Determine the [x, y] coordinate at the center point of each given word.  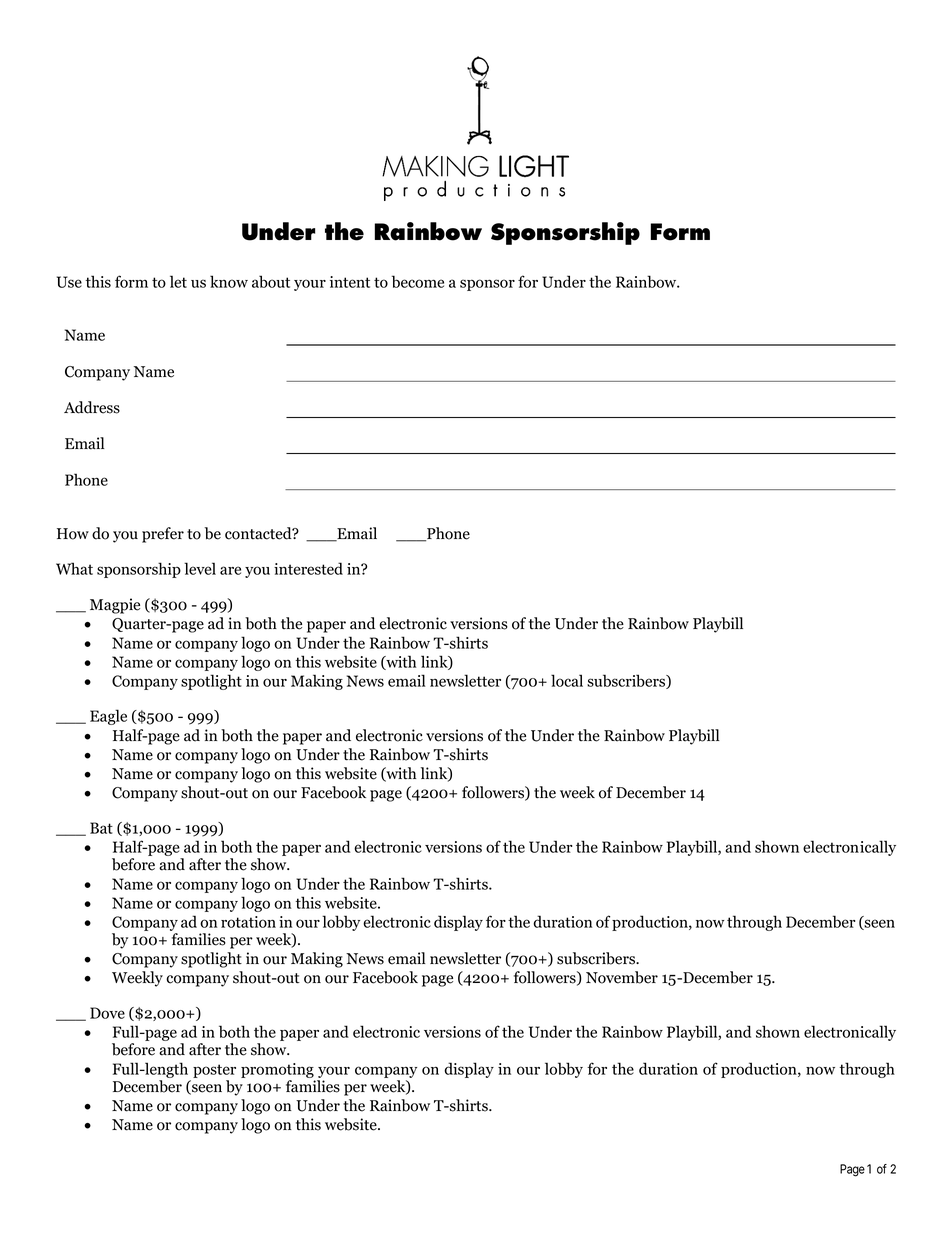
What [74, 568]
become [418, 281]
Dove [107, 1013]
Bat [101, 828]
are [230, 570]
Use [69, 282]
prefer [163, 535]
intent [350, 282]
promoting [278, 1072]
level [200, 568]
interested [308, 568]
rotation [248, 922]
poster [214, 1072]
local [567, 680]
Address [92, 407]
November [622, 977]
